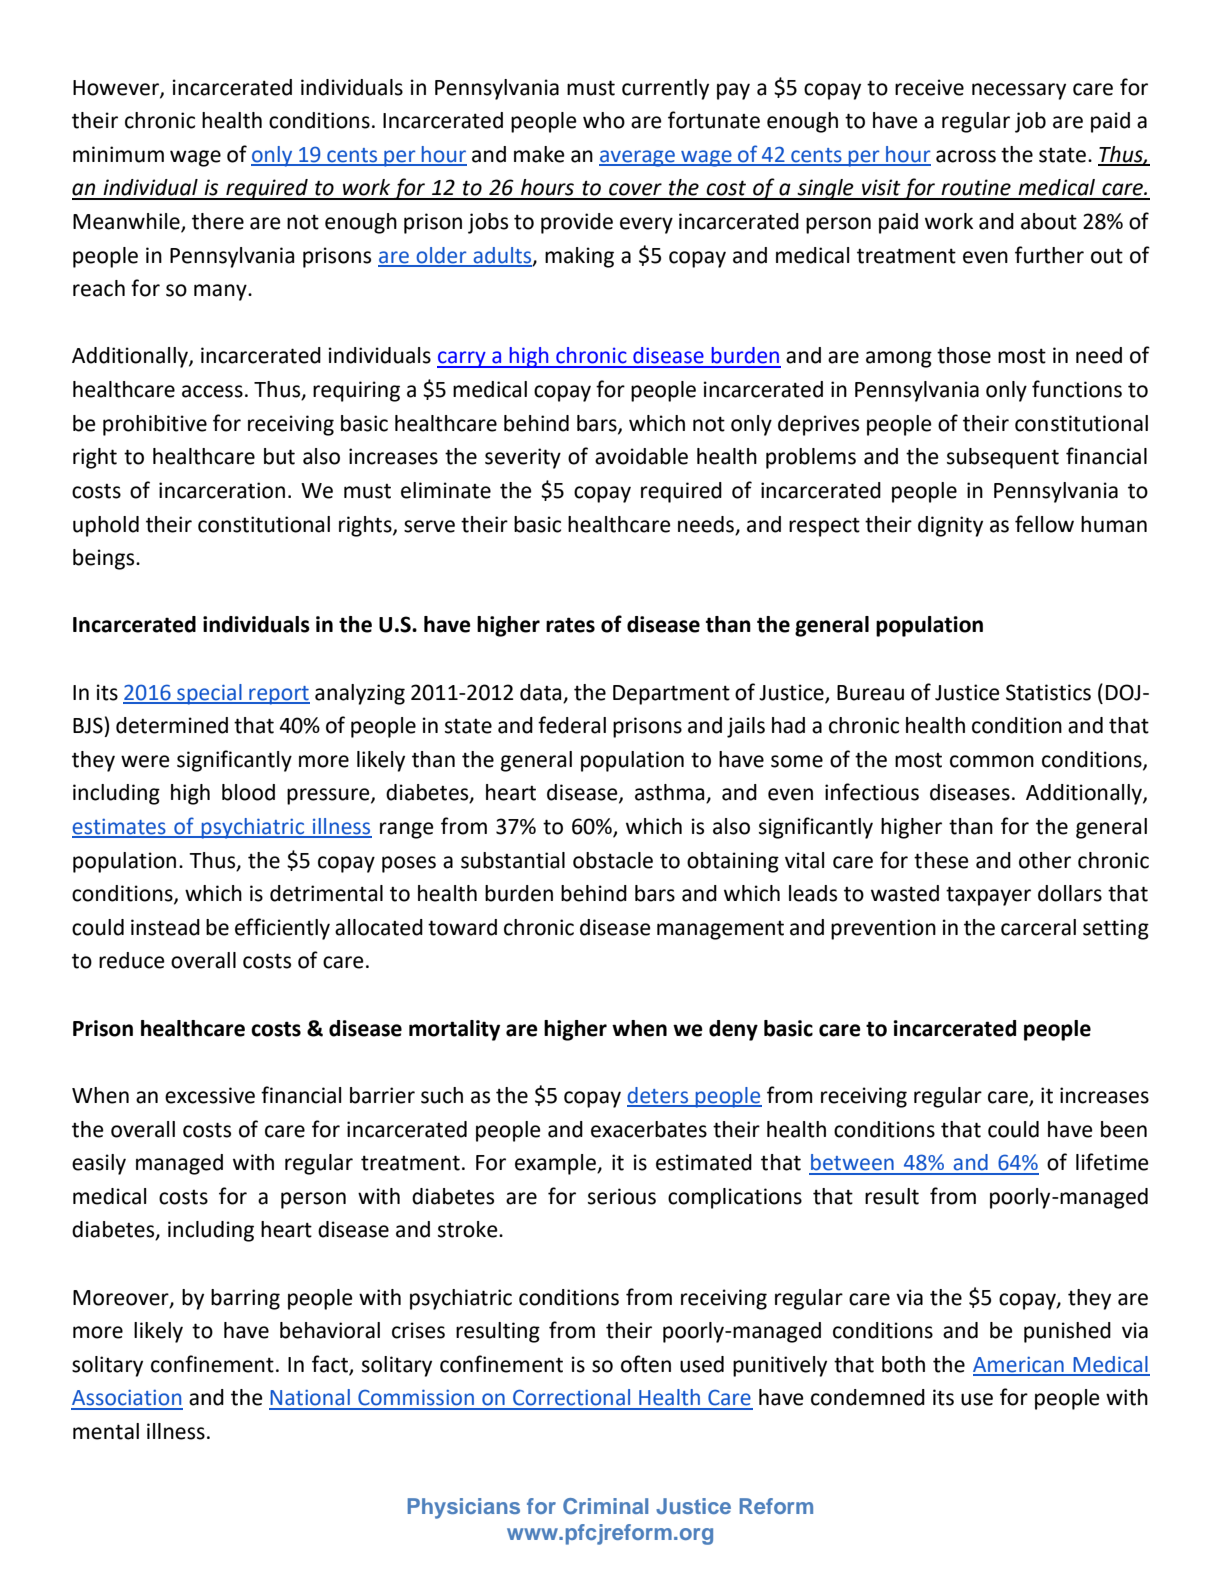 This page has height=1580, width=1221. What do you see at coordinates (118, 154) in the page?
I see `minimum` at bounding box center [118, 154].
